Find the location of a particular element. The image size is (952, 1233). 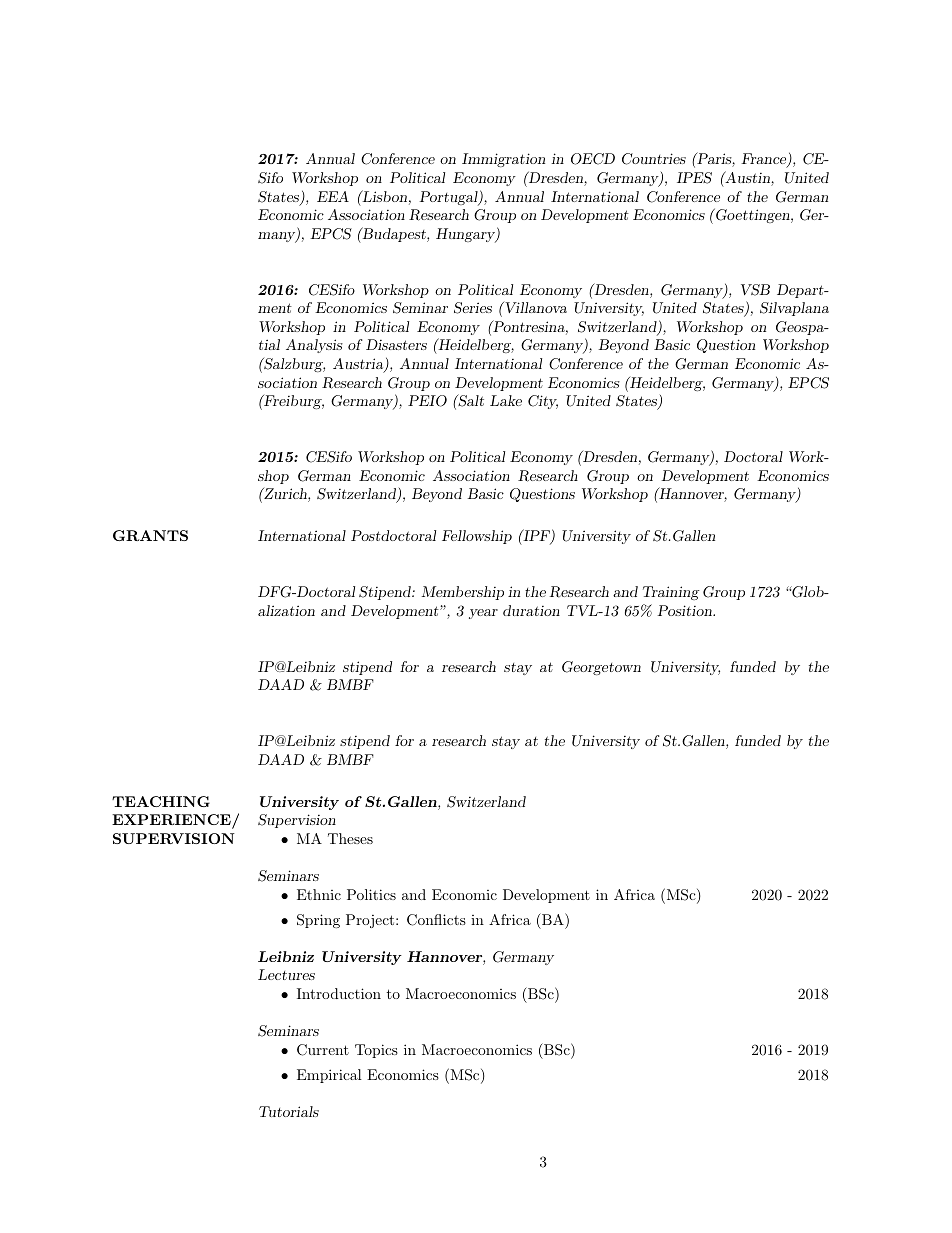

Conflicts is located at coordinates (436, 920).
